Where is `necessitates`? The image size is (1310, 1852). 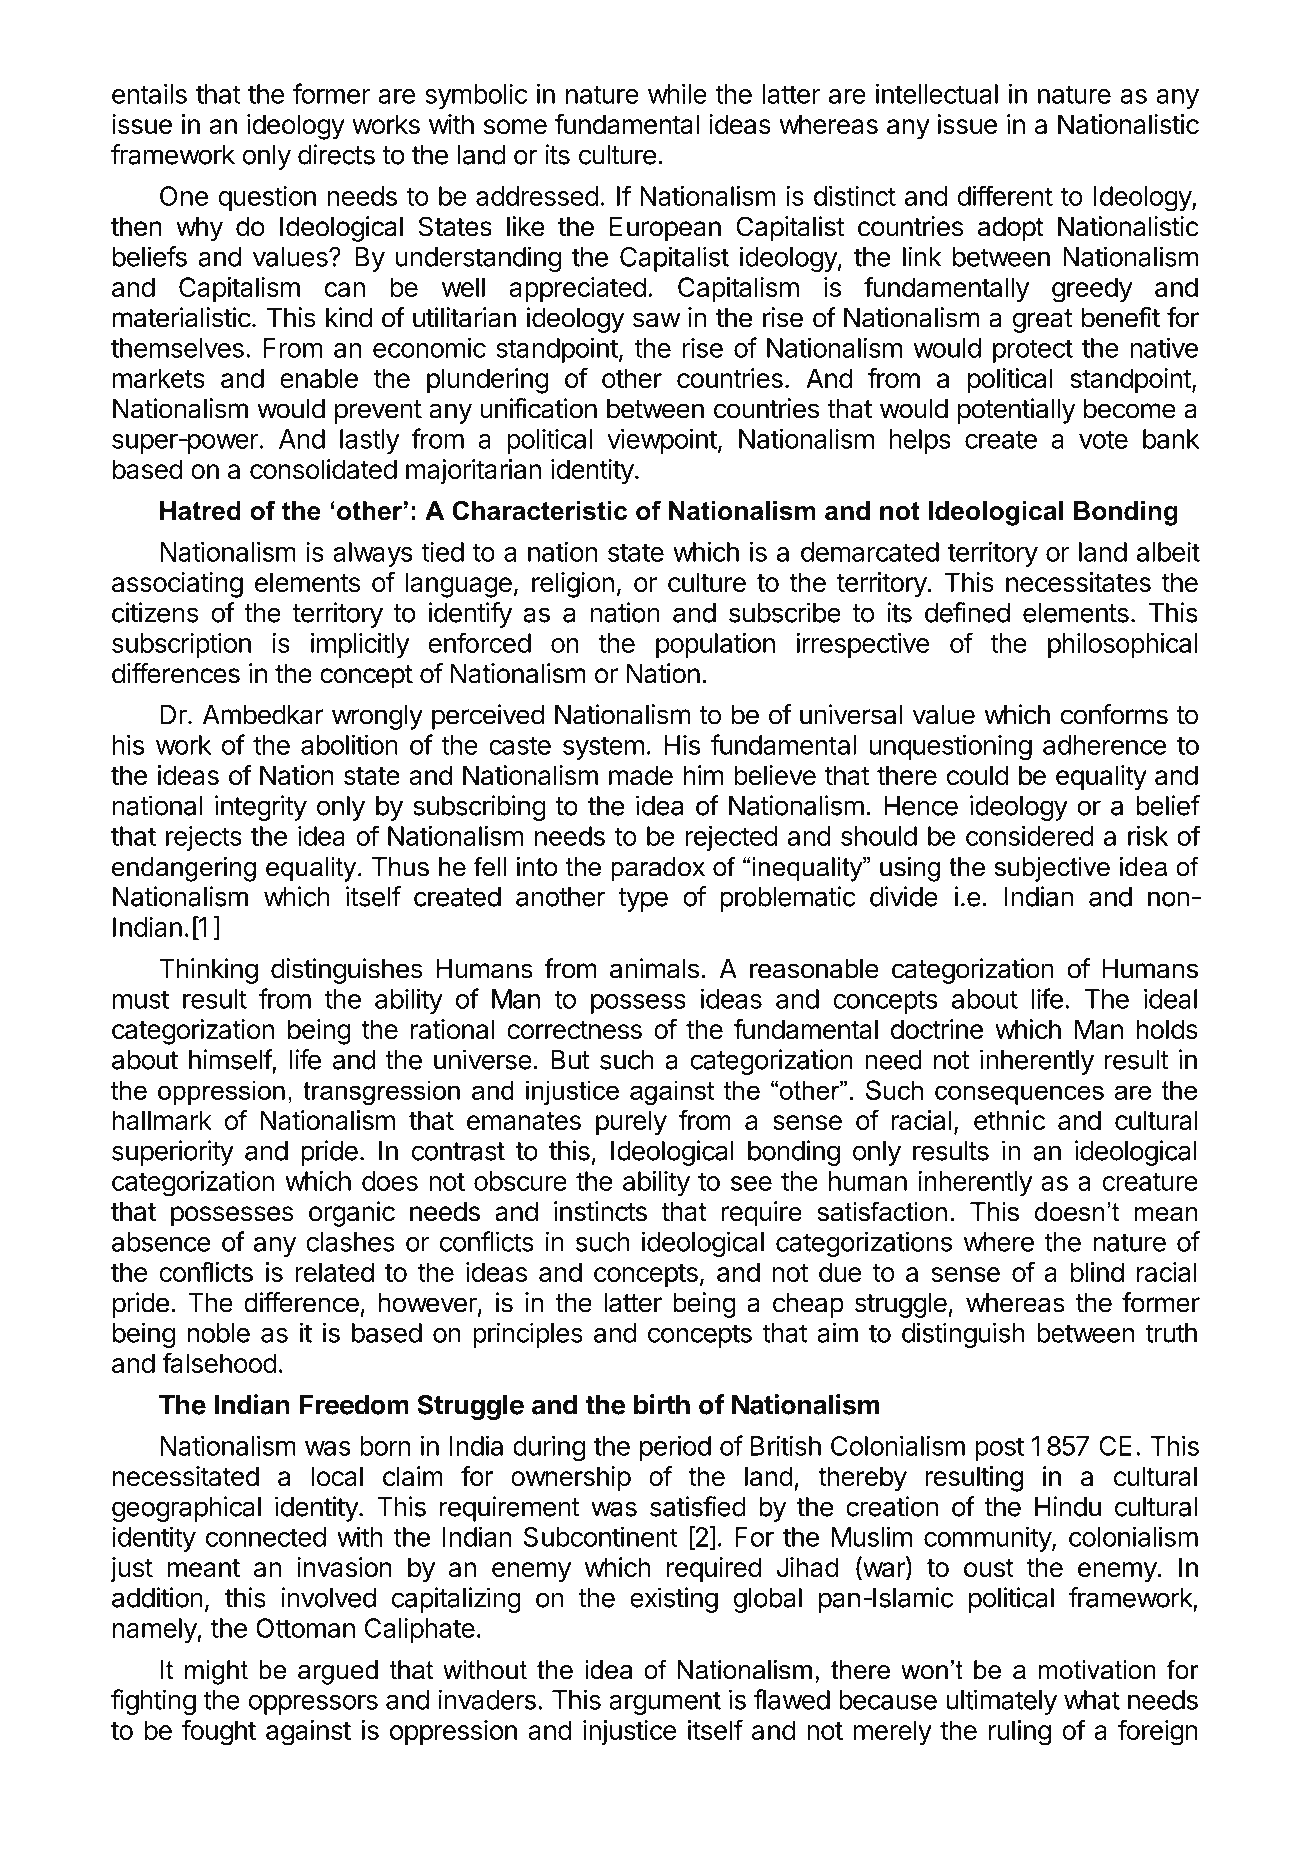
necessitates is located at coordinates (1078, 582).
